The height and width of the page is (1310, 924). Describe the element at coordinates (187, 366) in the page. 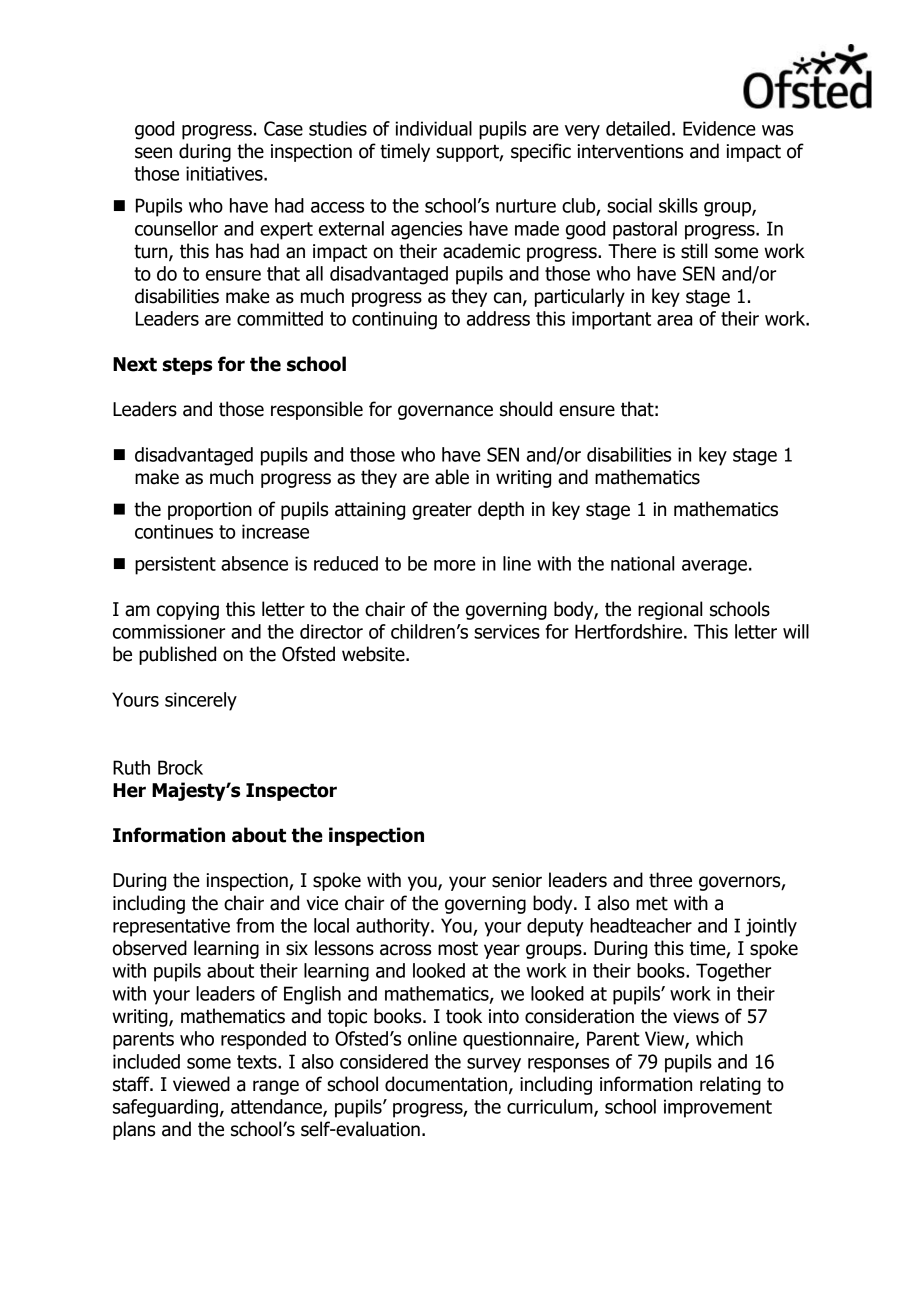

I see `steps` at that location.
